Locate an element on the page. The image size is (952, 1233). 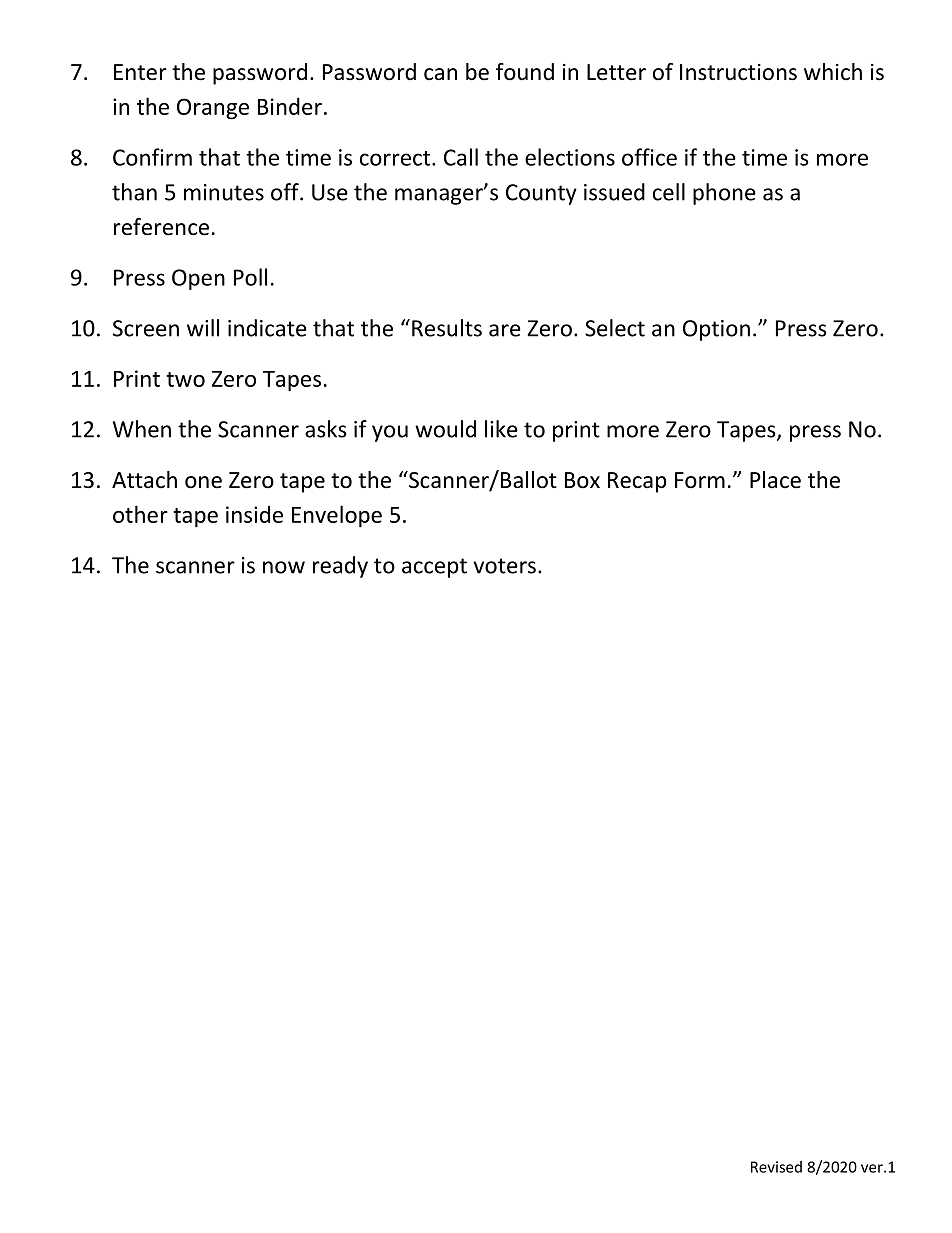
voters is located at coordinates (505, 566).
